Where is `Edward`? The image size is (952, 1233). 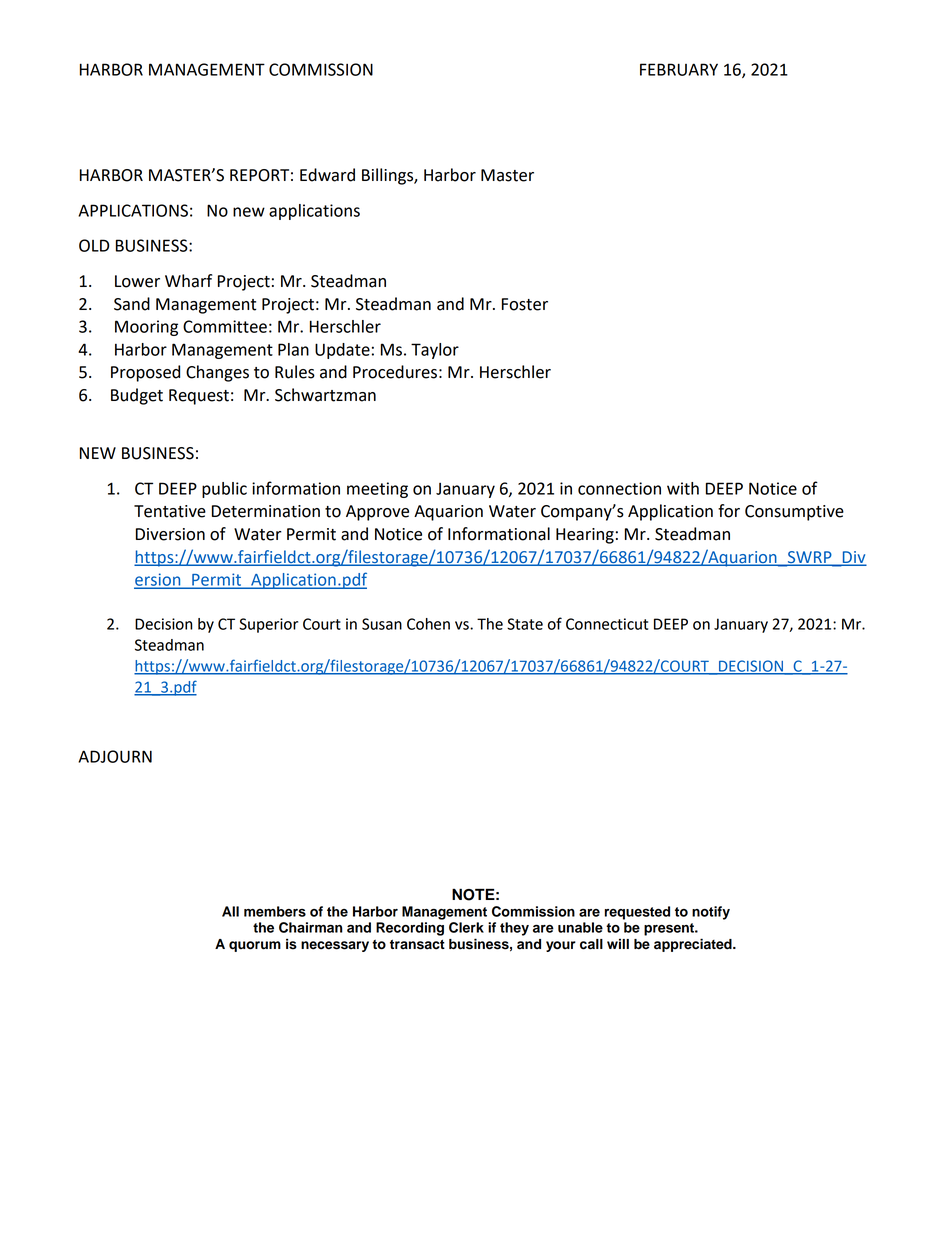 Edward is located at coordinates (327, 175).
